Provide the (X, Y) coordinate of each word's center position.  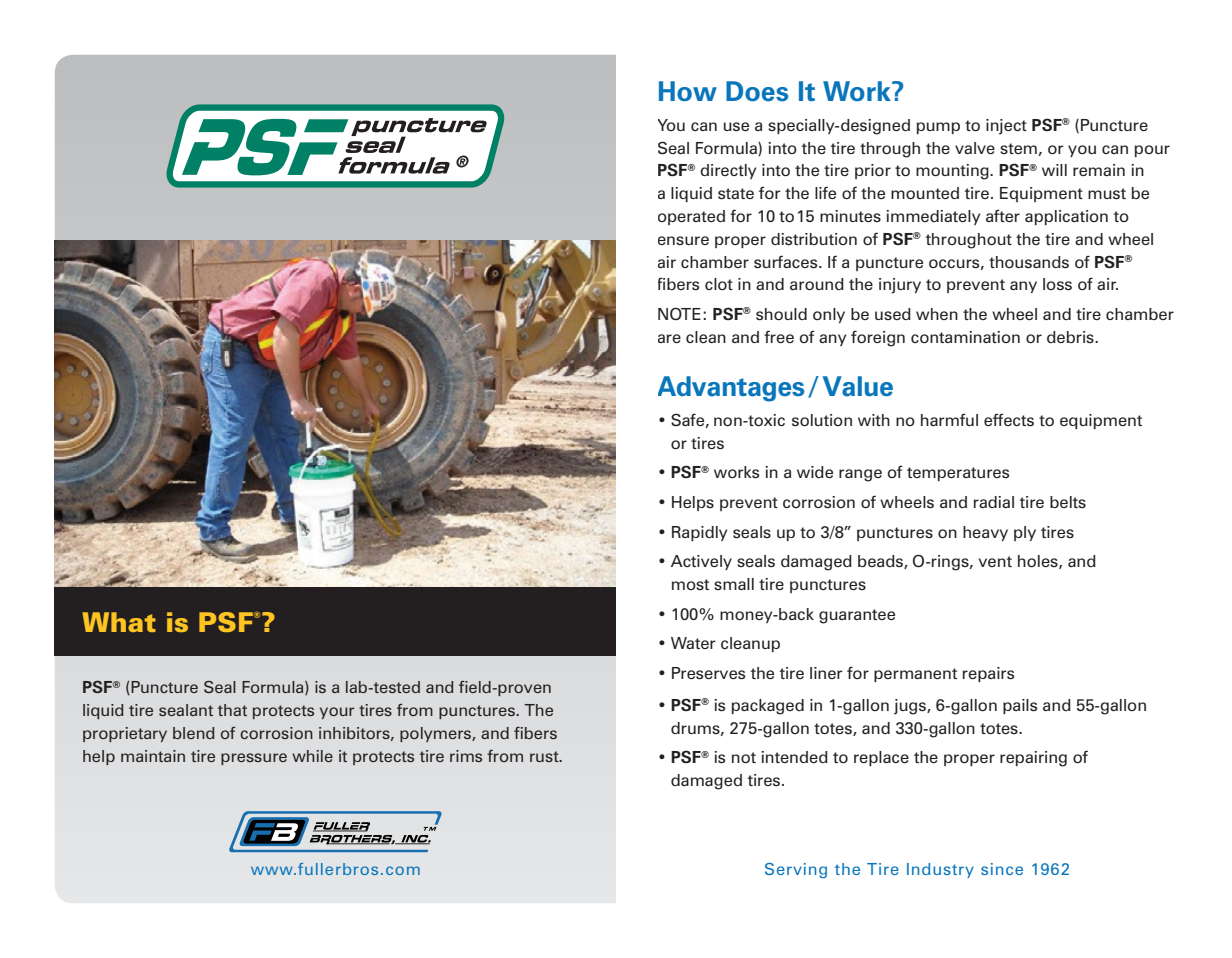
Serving (796, 871)
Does (757, 91)
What (119, 622)
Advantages (731, 389)
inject (1006, 127)
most (690, 584)
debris (1071, 337)
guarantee (857, 616)
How (688, 91)
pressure (254, 759)
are (669, 338)
